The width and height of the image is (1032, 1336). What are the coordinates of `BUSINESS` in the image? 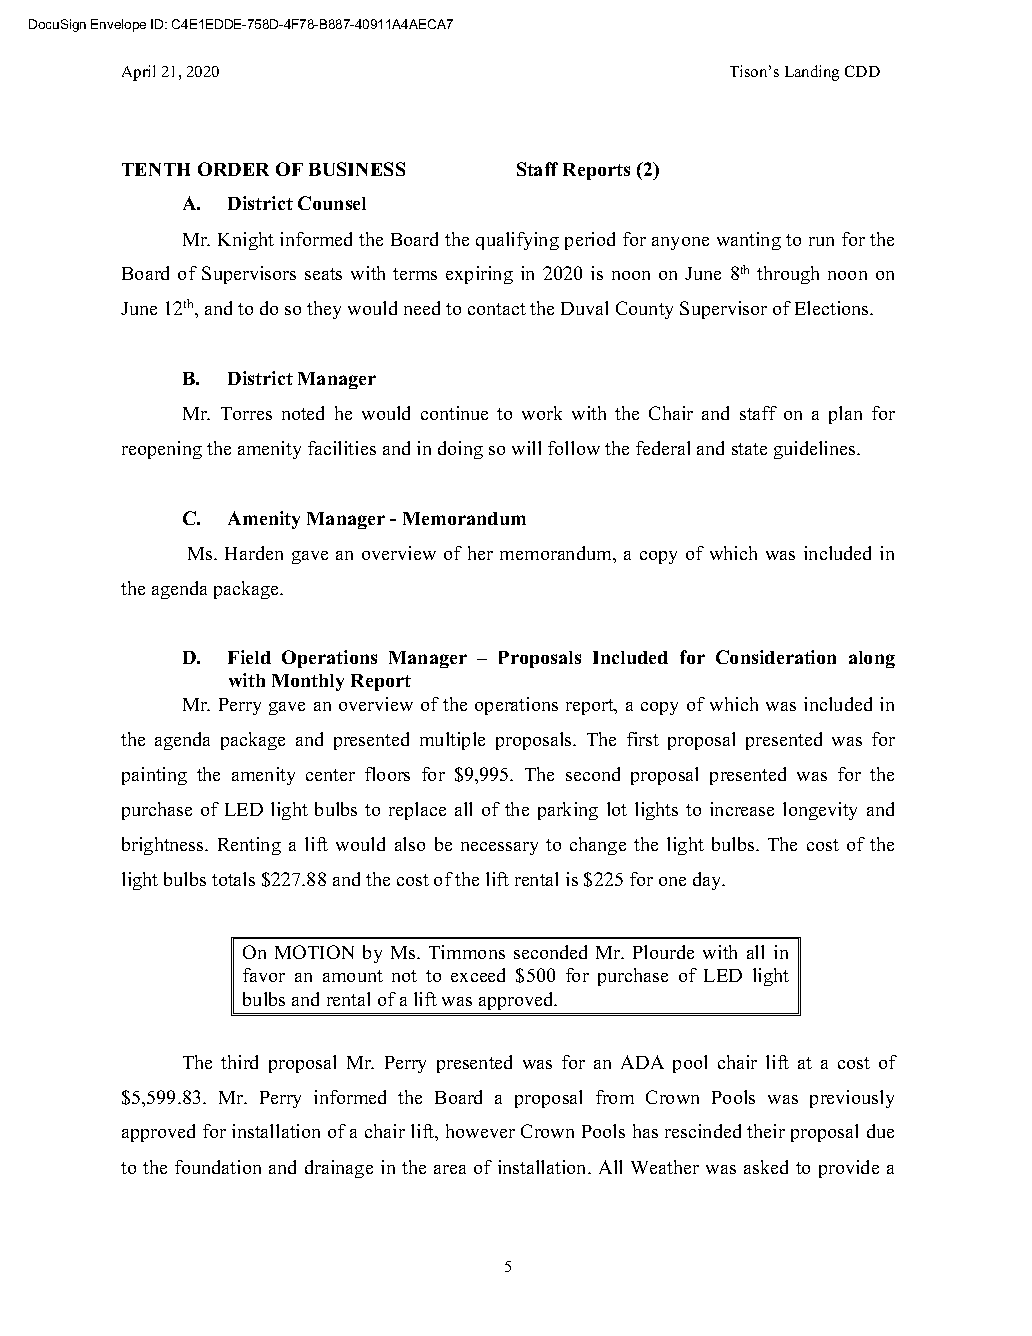 It's located at (357, 169).
